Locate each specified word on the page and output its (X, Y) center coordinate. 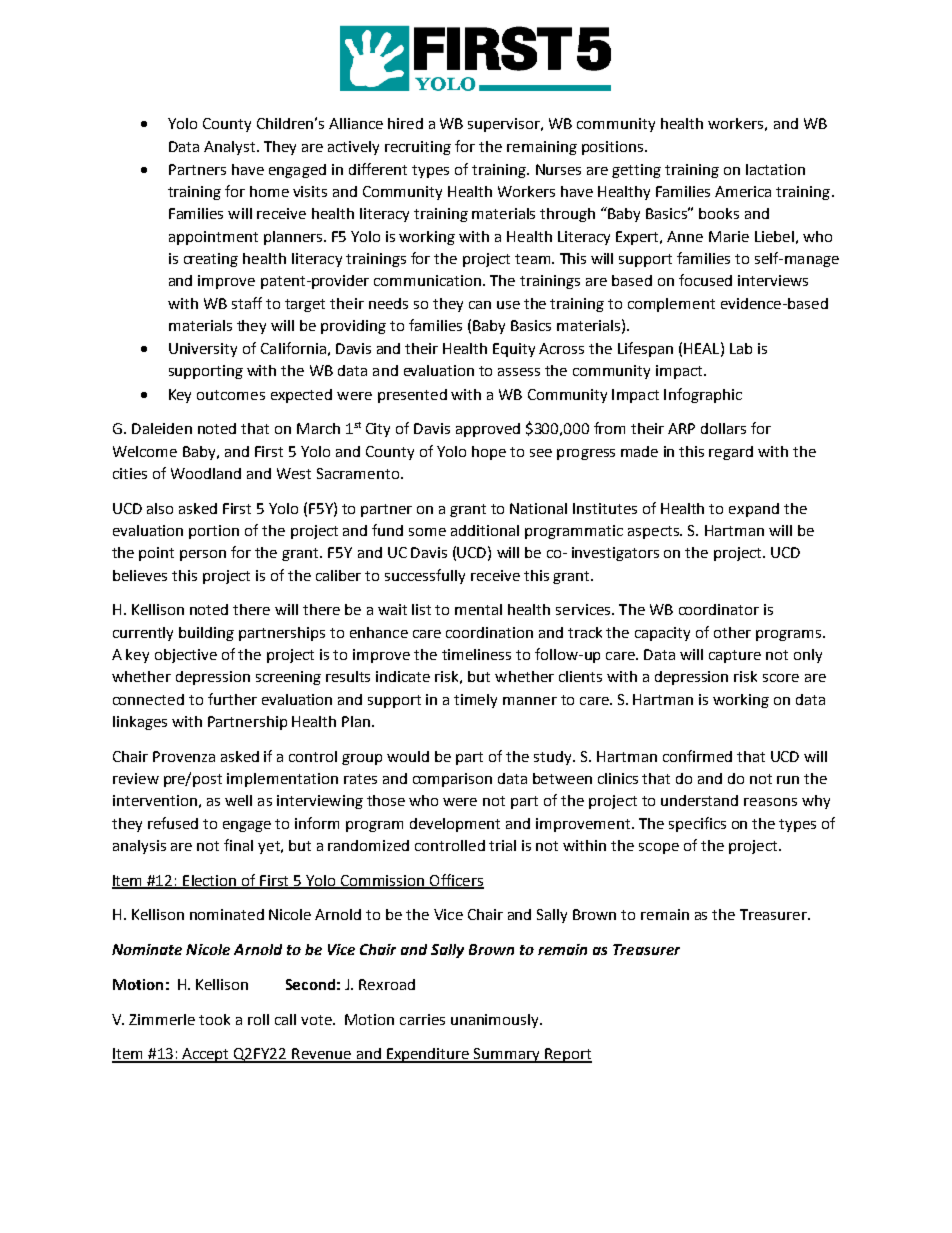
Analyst (231, 148)
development (455, 825)
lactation (775, 169)
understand (699, 800)
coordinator (719, 609)
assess (519, 372)
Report (567, 1055)
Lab (741, 348)
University (203, 350)
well (238, 800)
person (203, 555)
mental (478, 609)
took (214, 1019)
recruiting (418, 148)
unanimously (496, 1021)
